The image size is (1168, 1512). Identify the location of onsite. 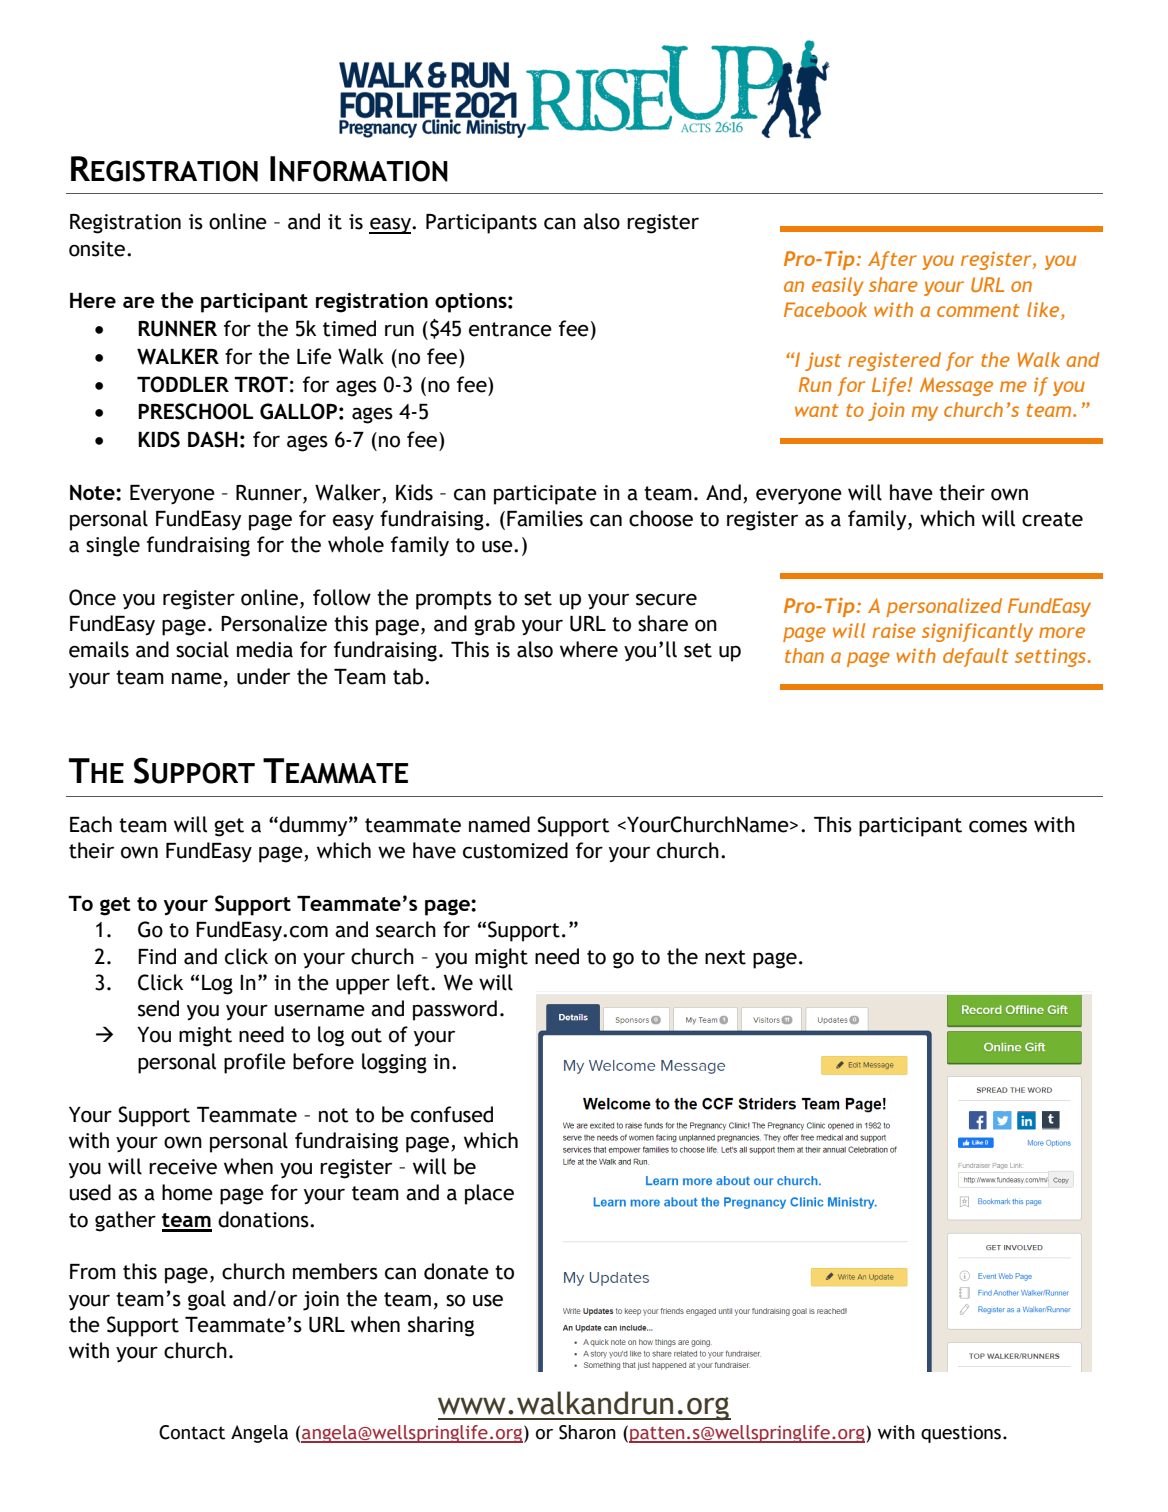
(98, 249).
